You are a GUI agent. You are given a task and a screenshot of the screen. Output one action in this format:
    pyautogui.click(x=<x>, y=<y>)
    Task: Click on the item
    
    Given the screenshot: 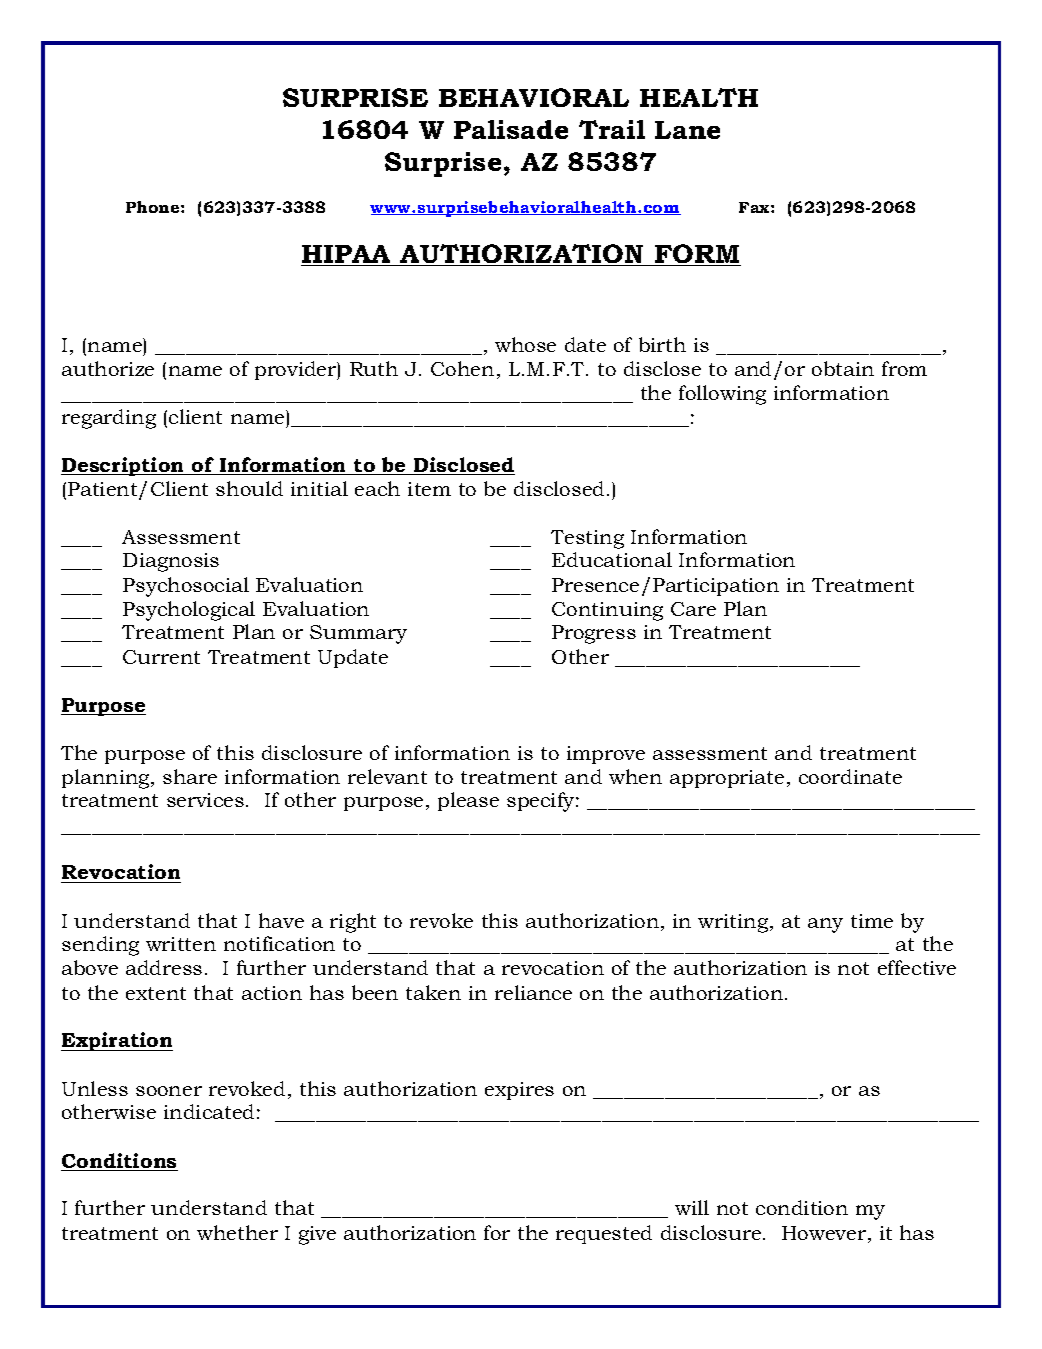 What is the action you would take?
    pyautogui.click(x=429, y=489)
